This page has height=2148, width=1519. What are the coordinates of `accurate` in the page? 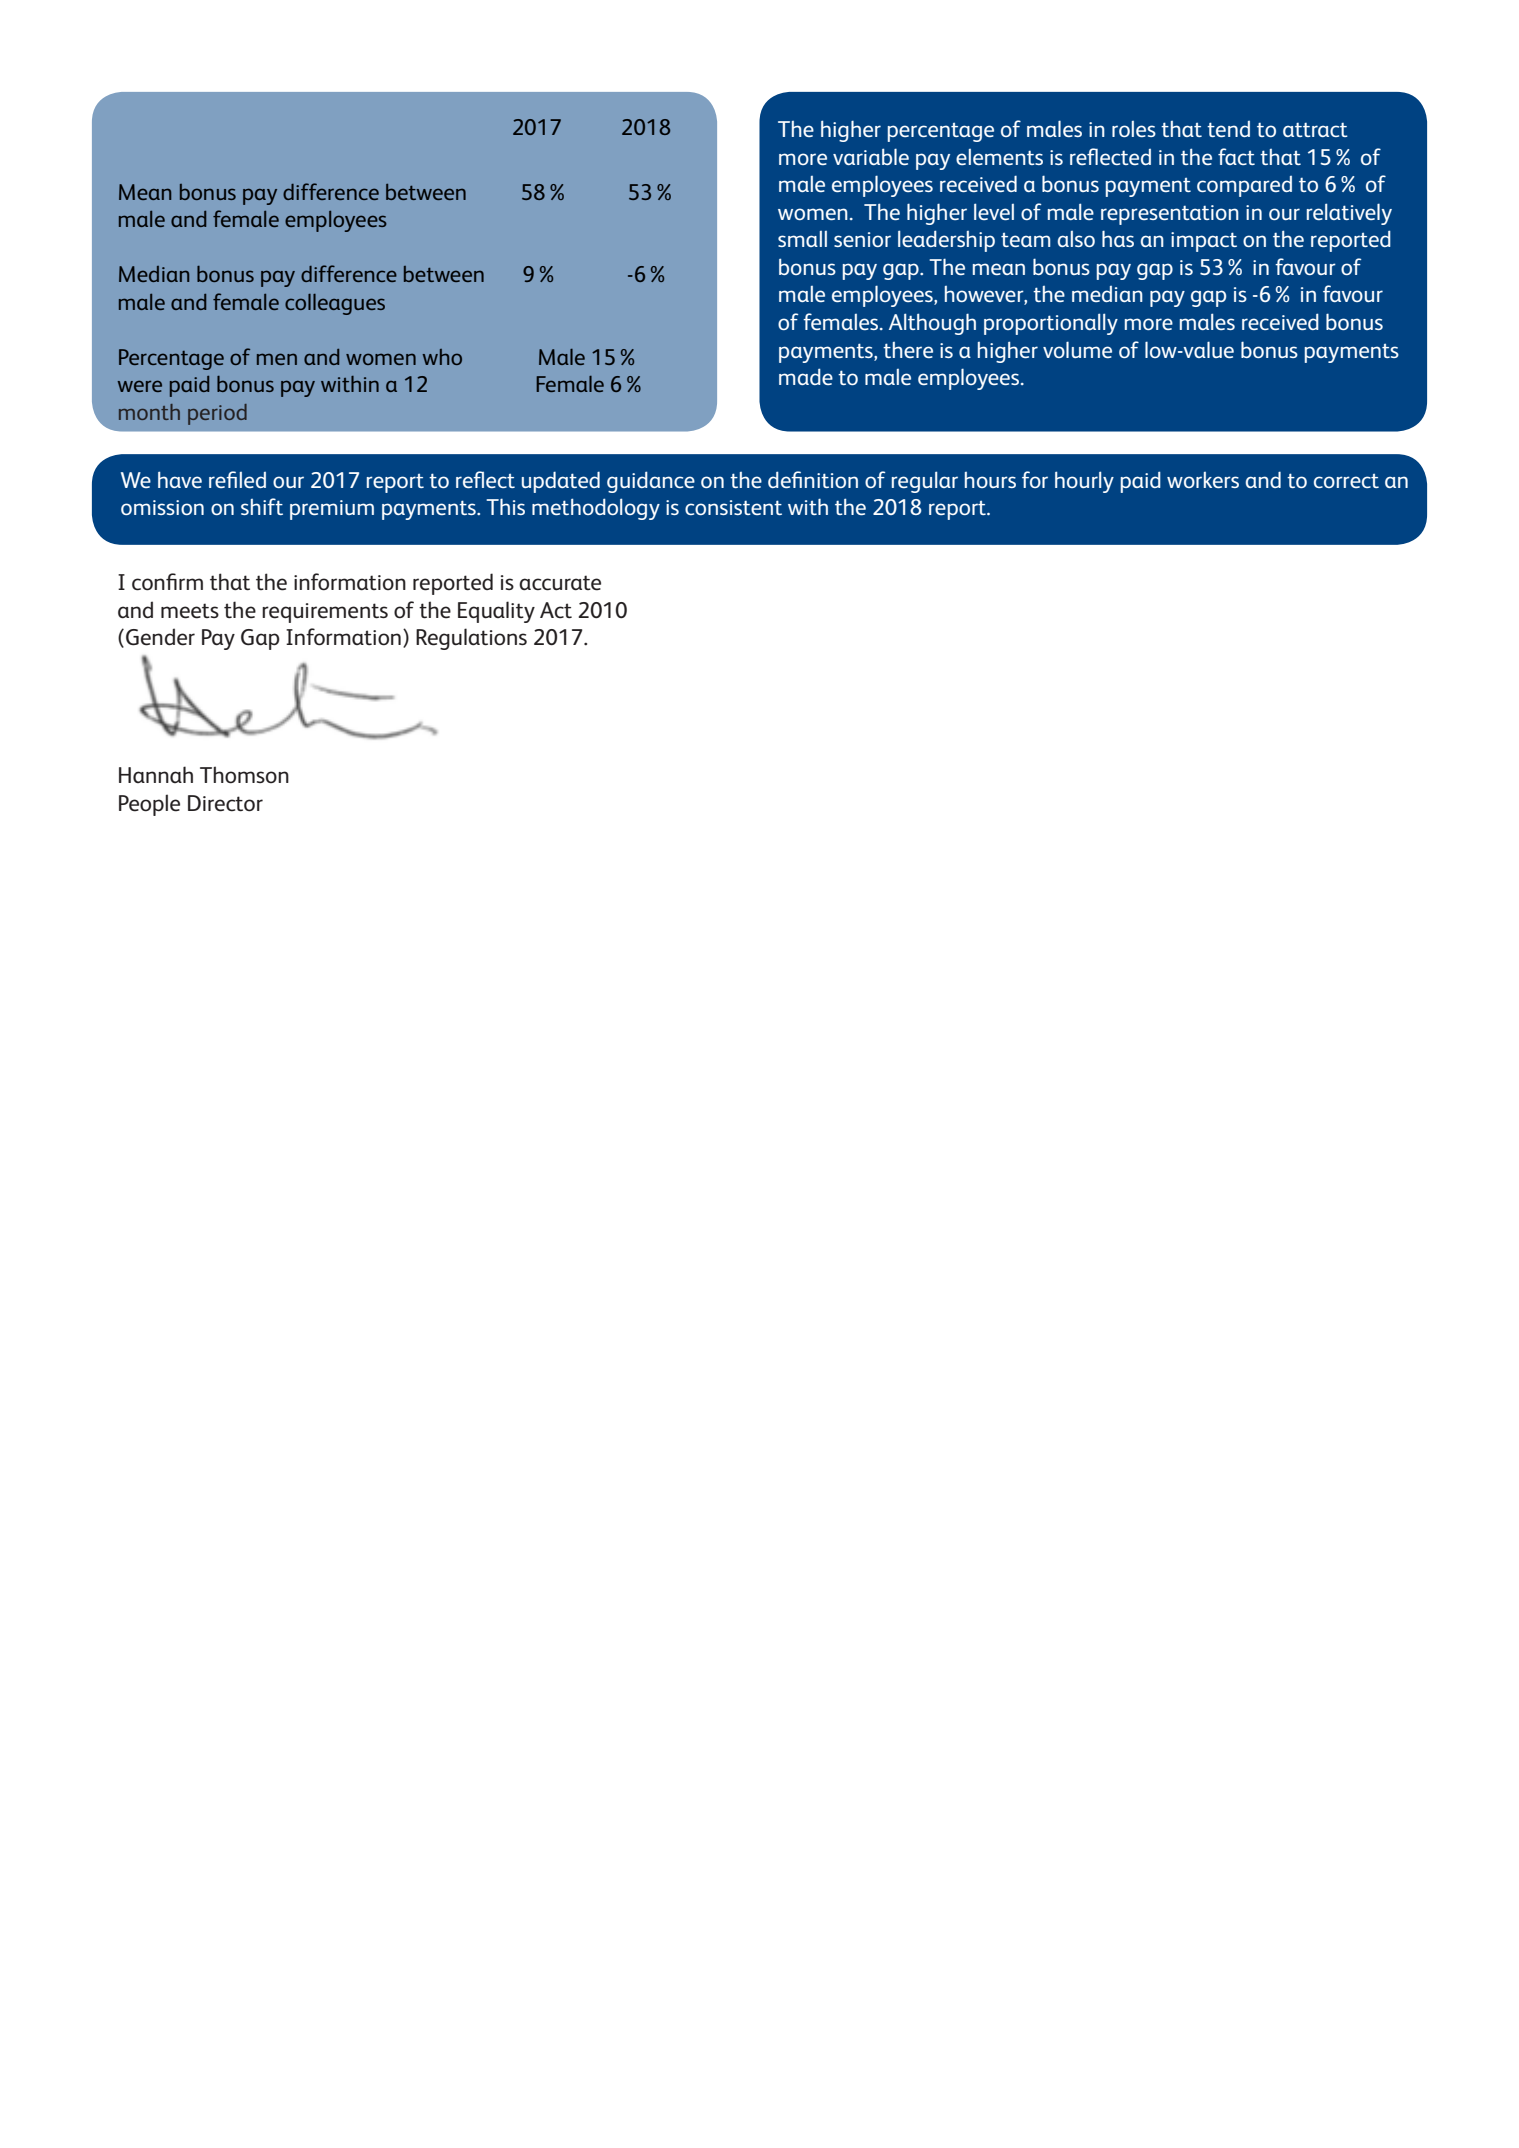 It's located at (560, 583).
